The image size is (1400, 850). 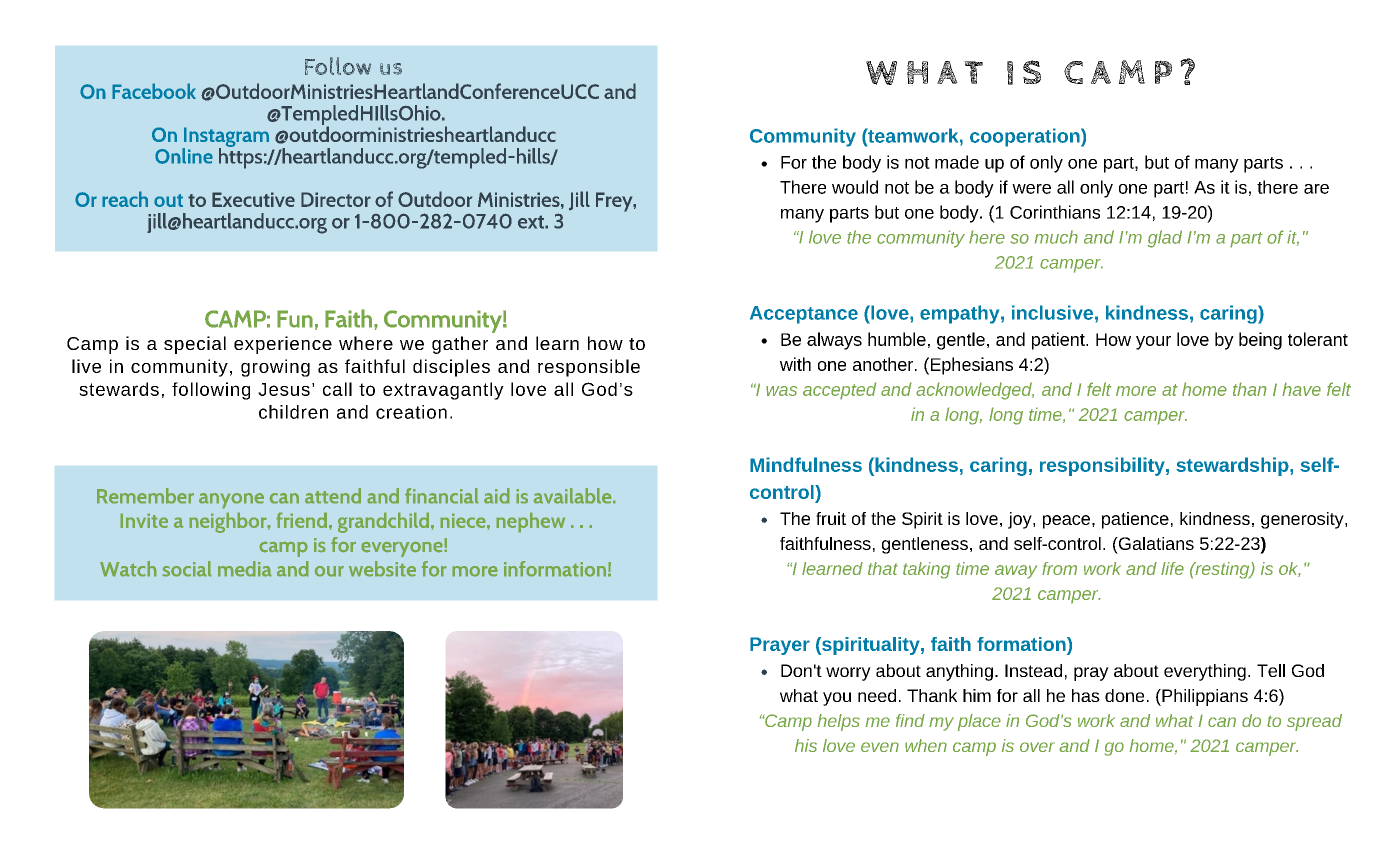 What do you see at coordinates (957, 162) in the page?
I see `made` at bounding box center [957, 162].
